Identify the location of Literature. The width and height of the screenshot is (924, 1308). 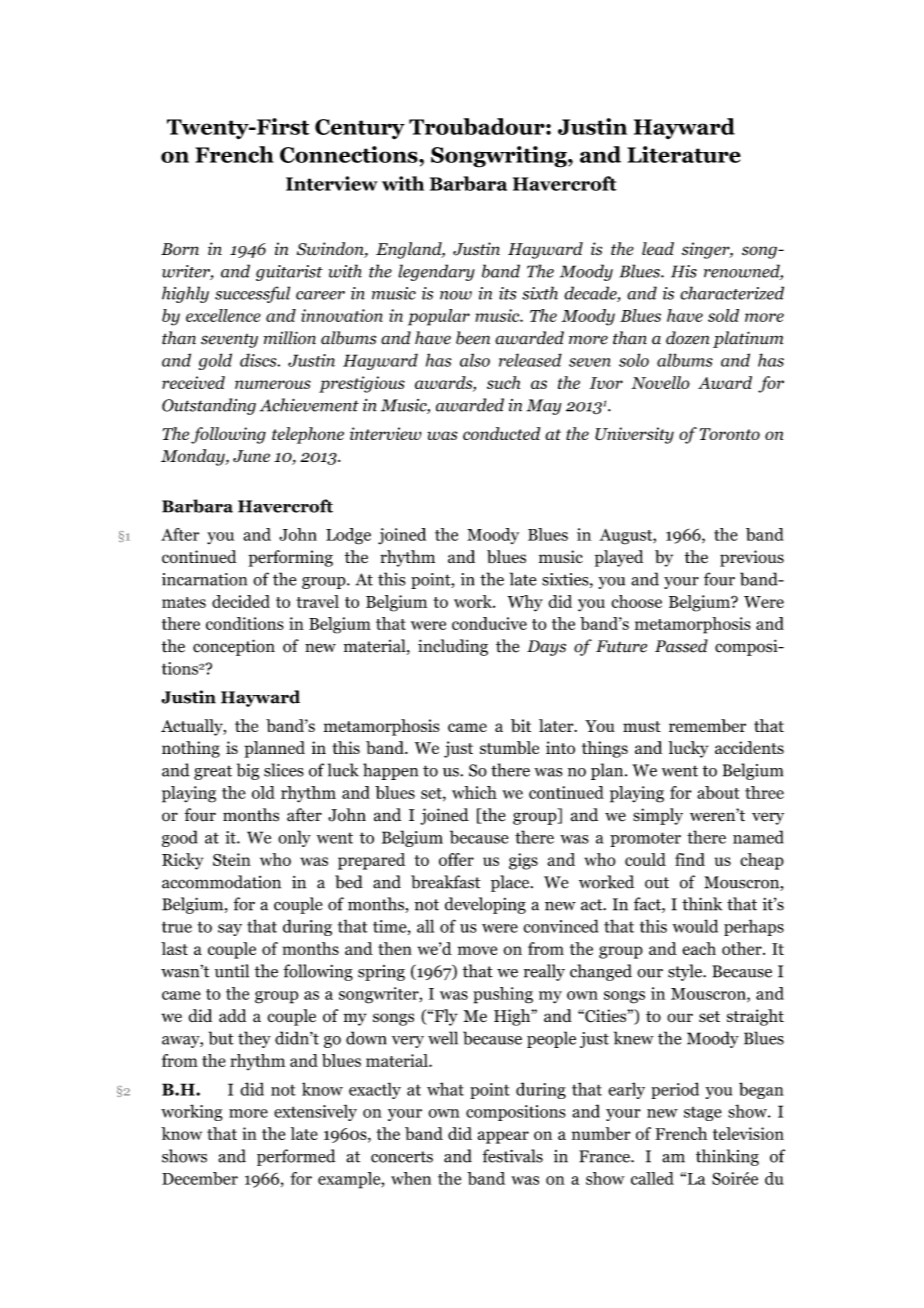
(684, 154).
